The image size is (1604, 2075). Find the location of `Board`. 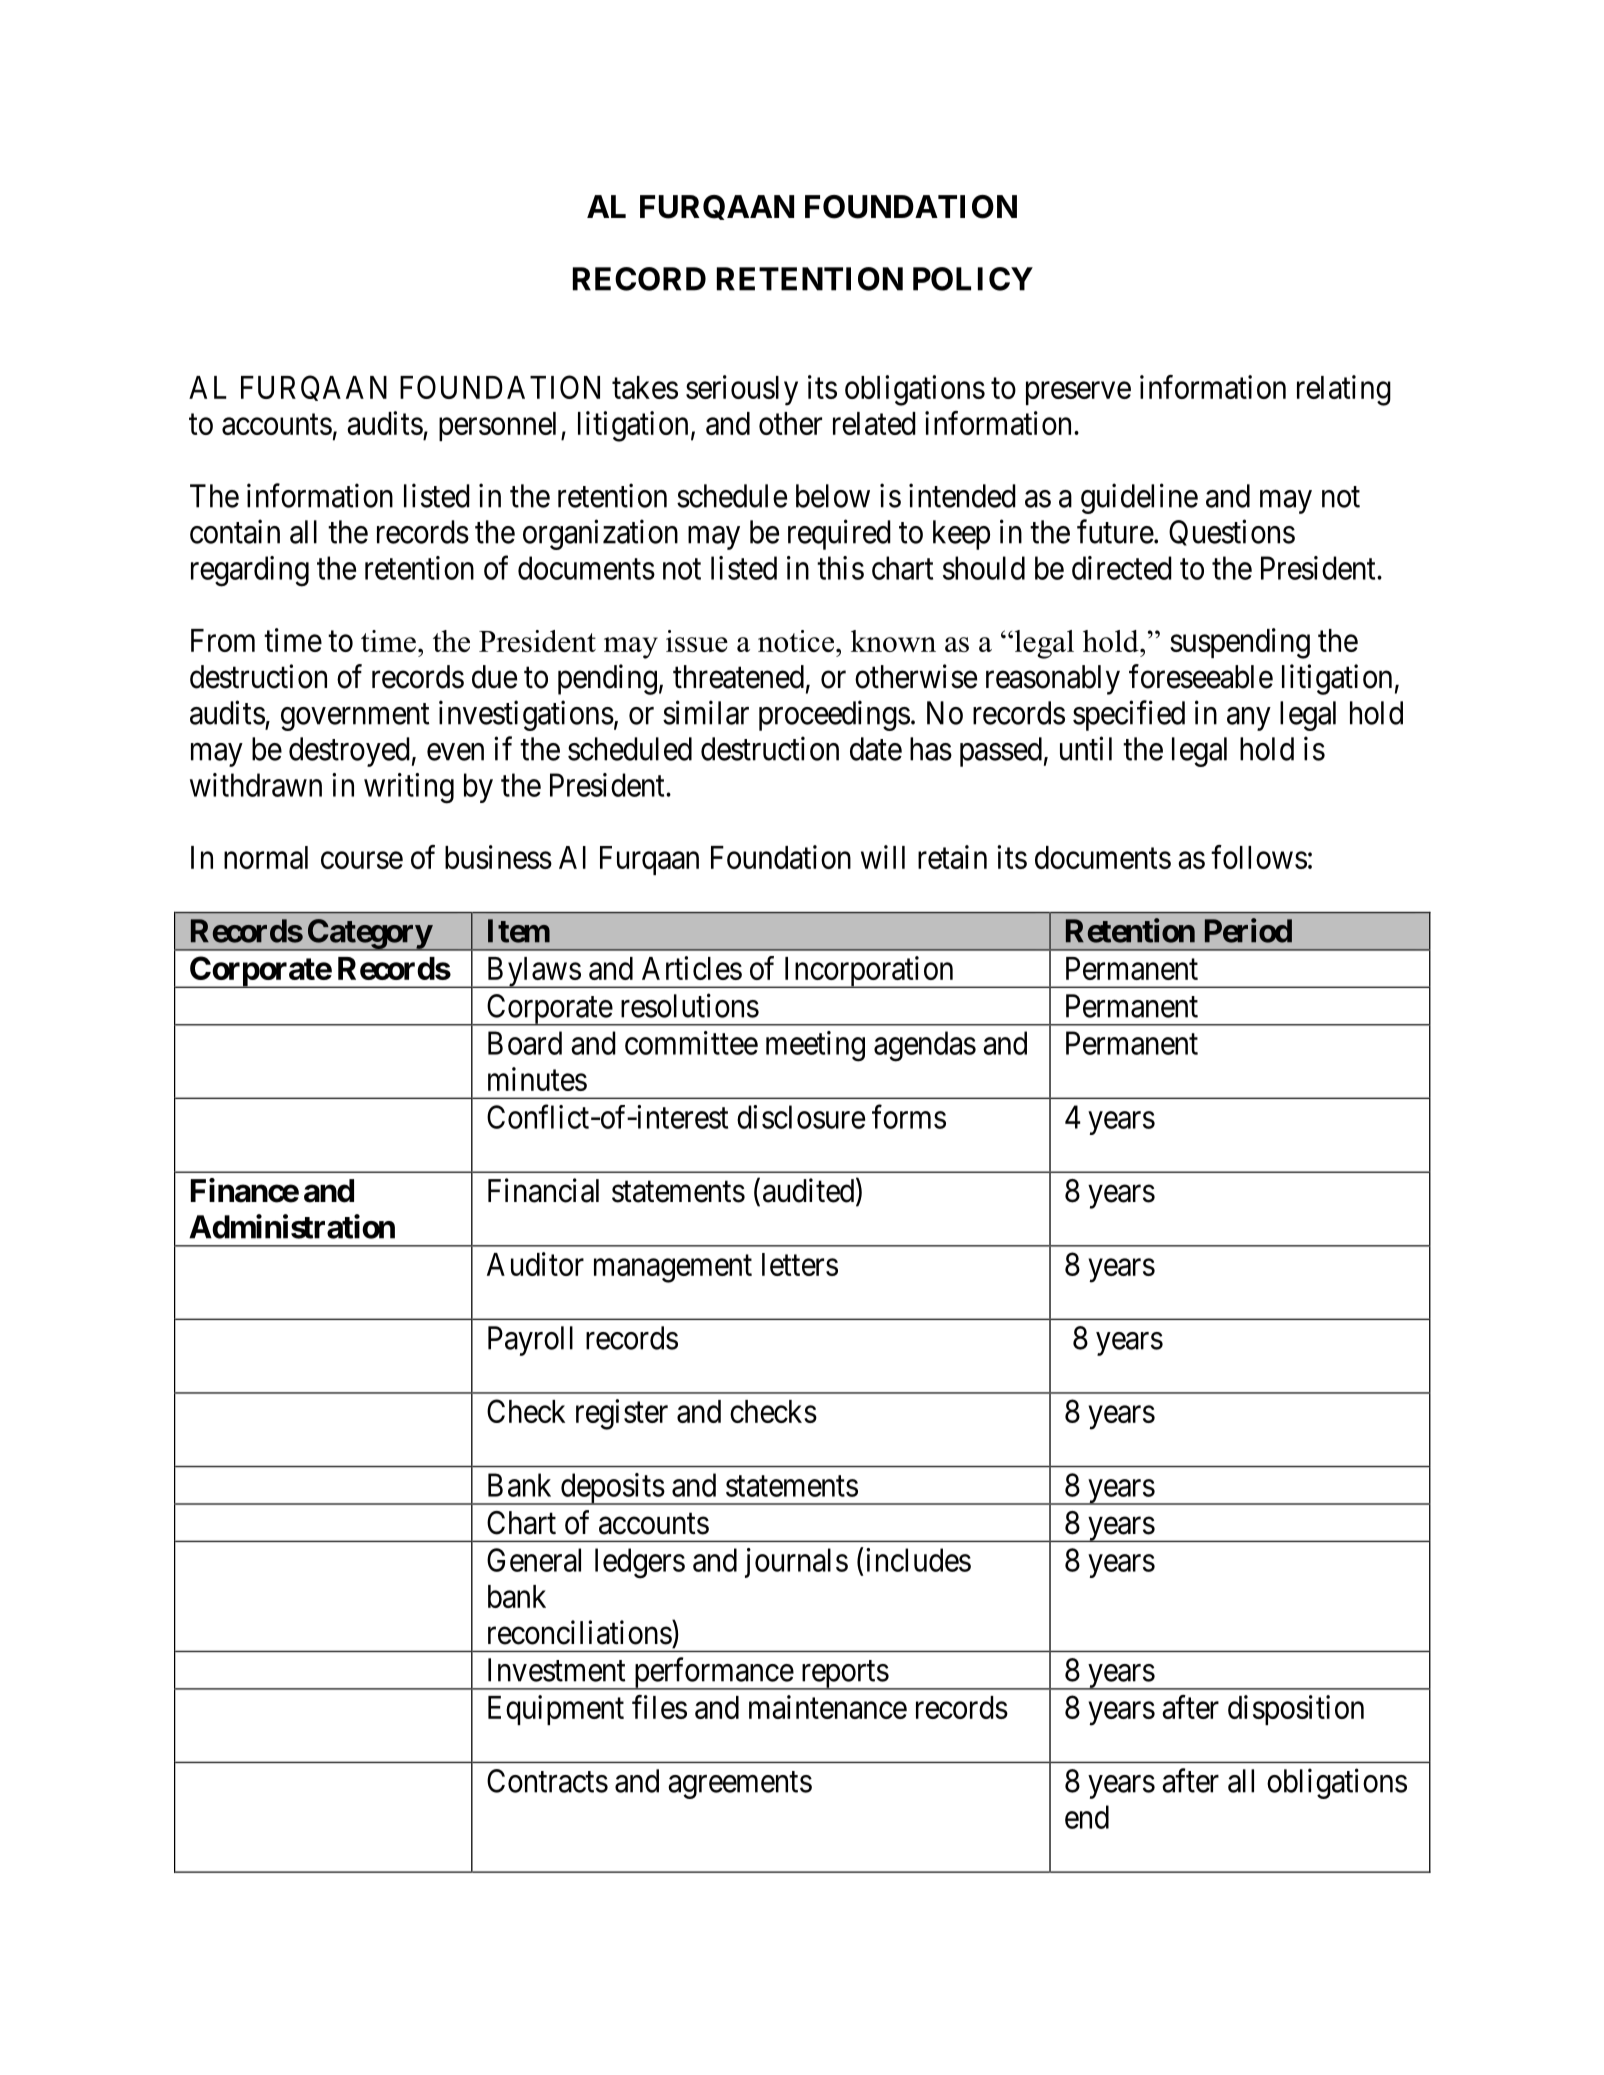

Board is located at coordinates (525, 1043).
